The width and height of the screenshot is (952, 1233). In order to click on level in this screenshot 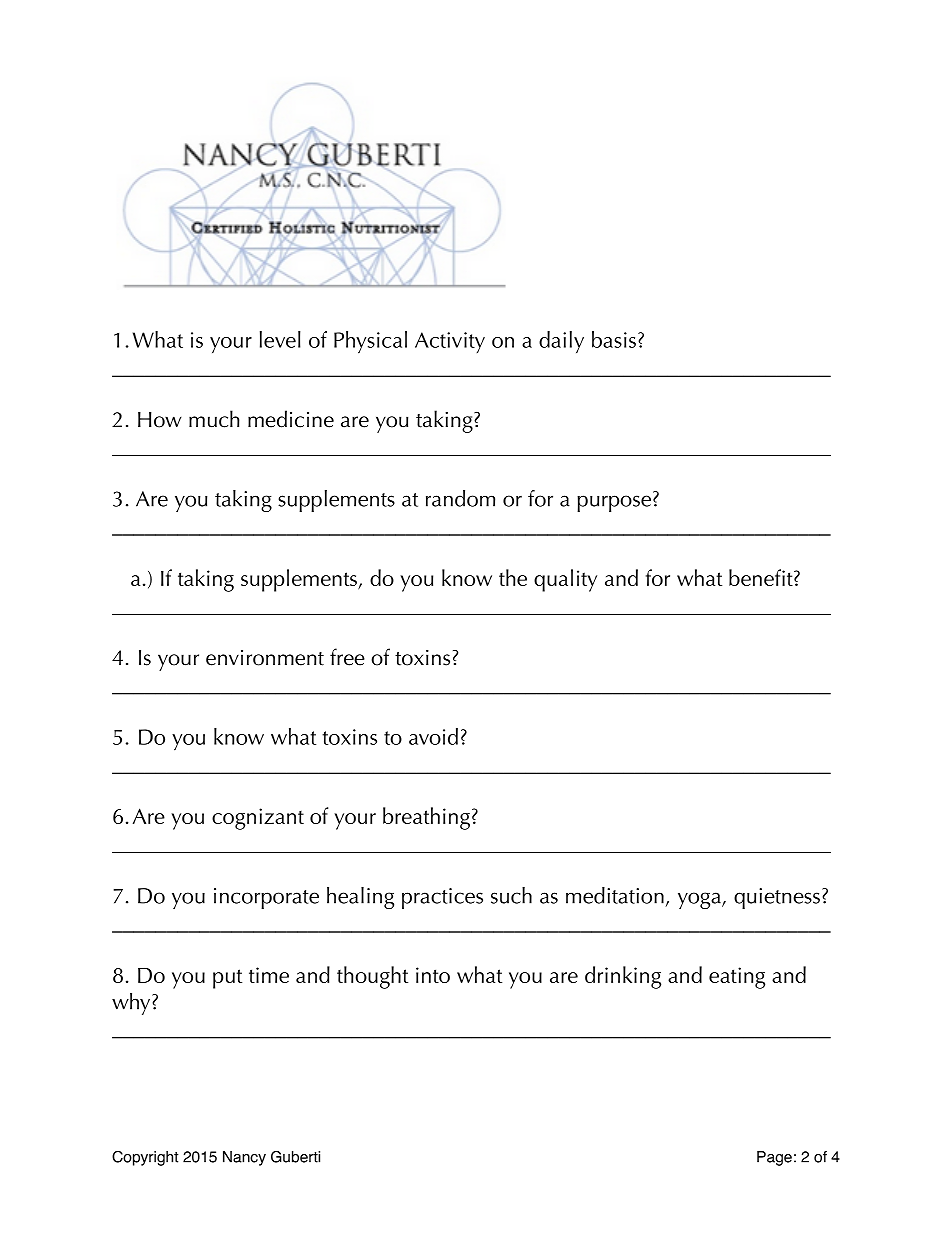, I will do `click(280, 339)`.
